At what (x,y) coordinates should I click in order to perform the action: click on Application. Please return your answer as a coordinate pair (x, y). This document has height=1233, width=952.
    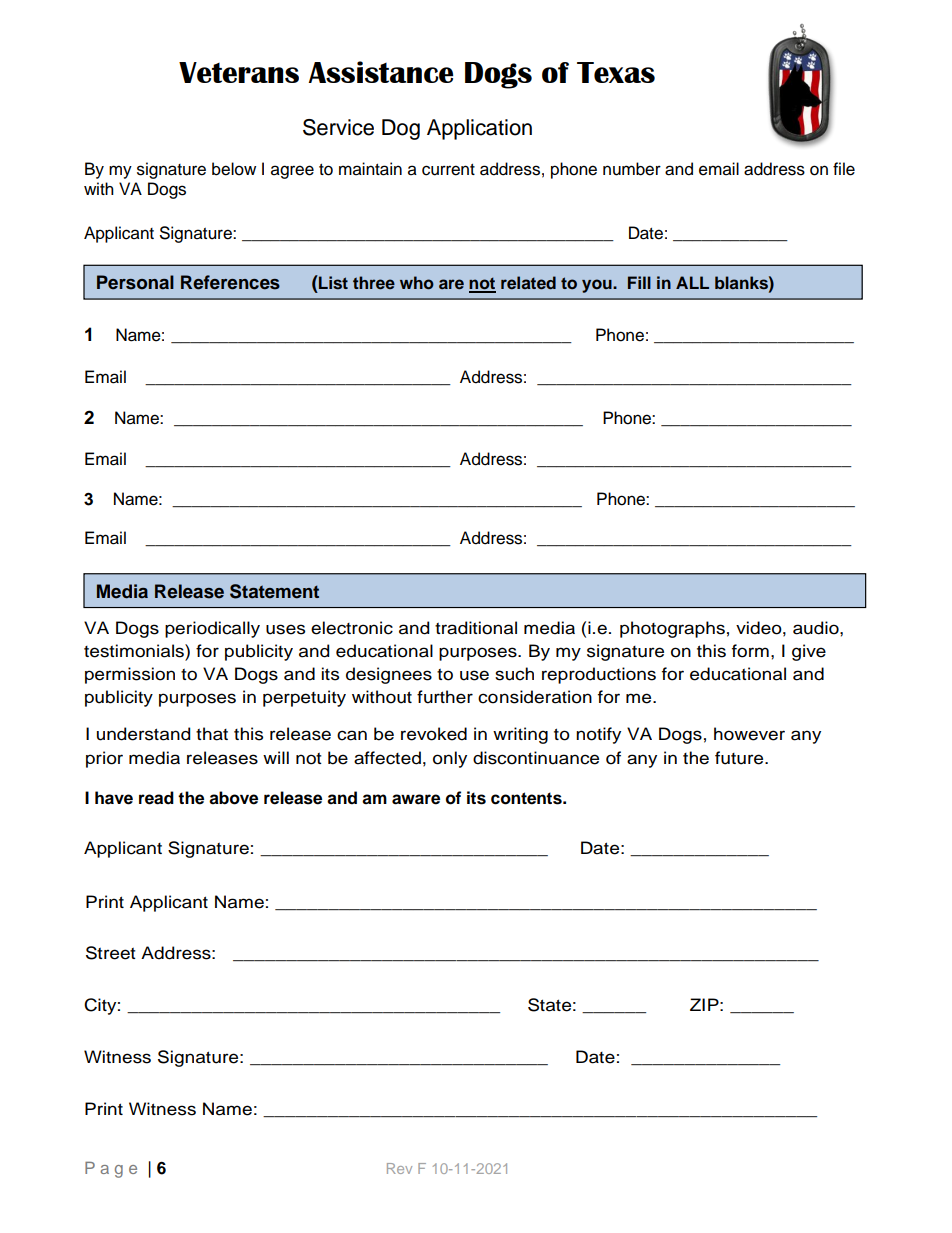
    Looking at the image, I should click on (479, 129).
